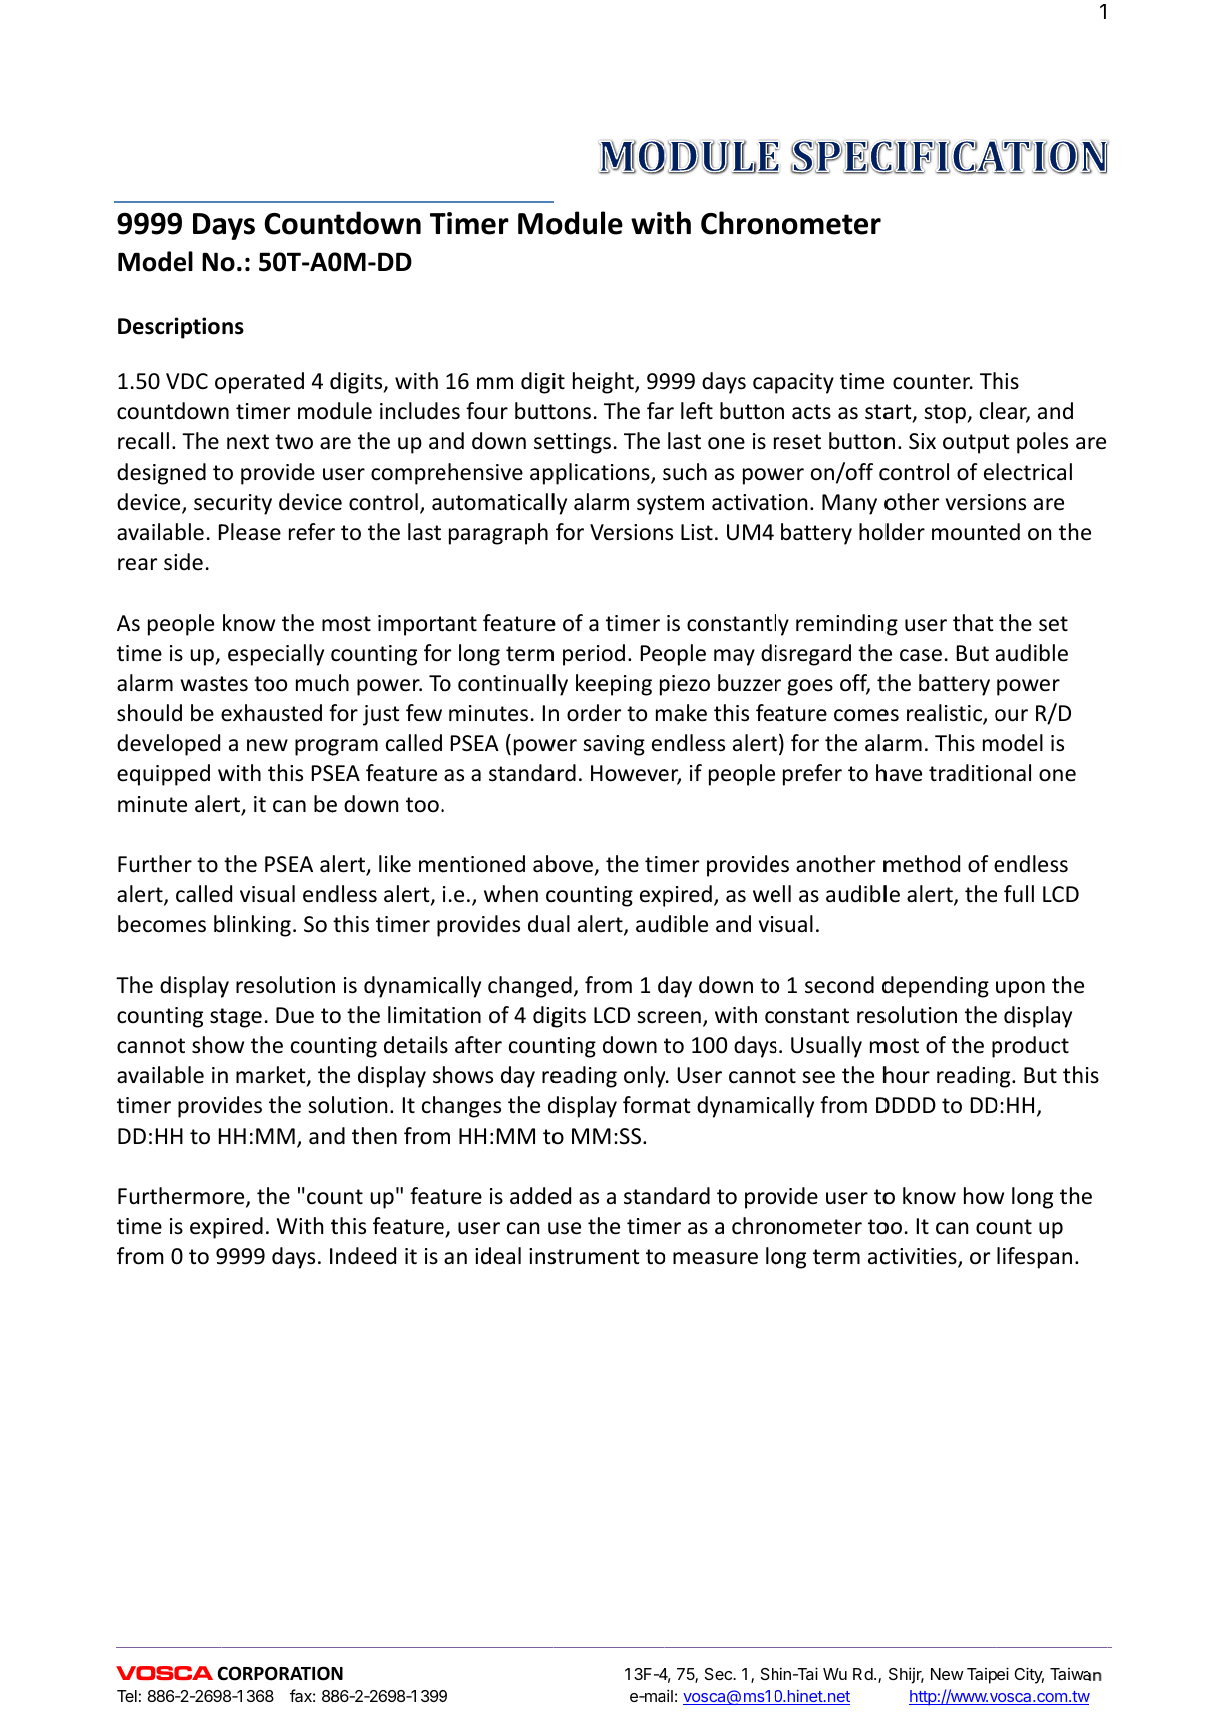 The width and height of the document is (1226, 1735). I want to click on stop, so click(946, 414).
